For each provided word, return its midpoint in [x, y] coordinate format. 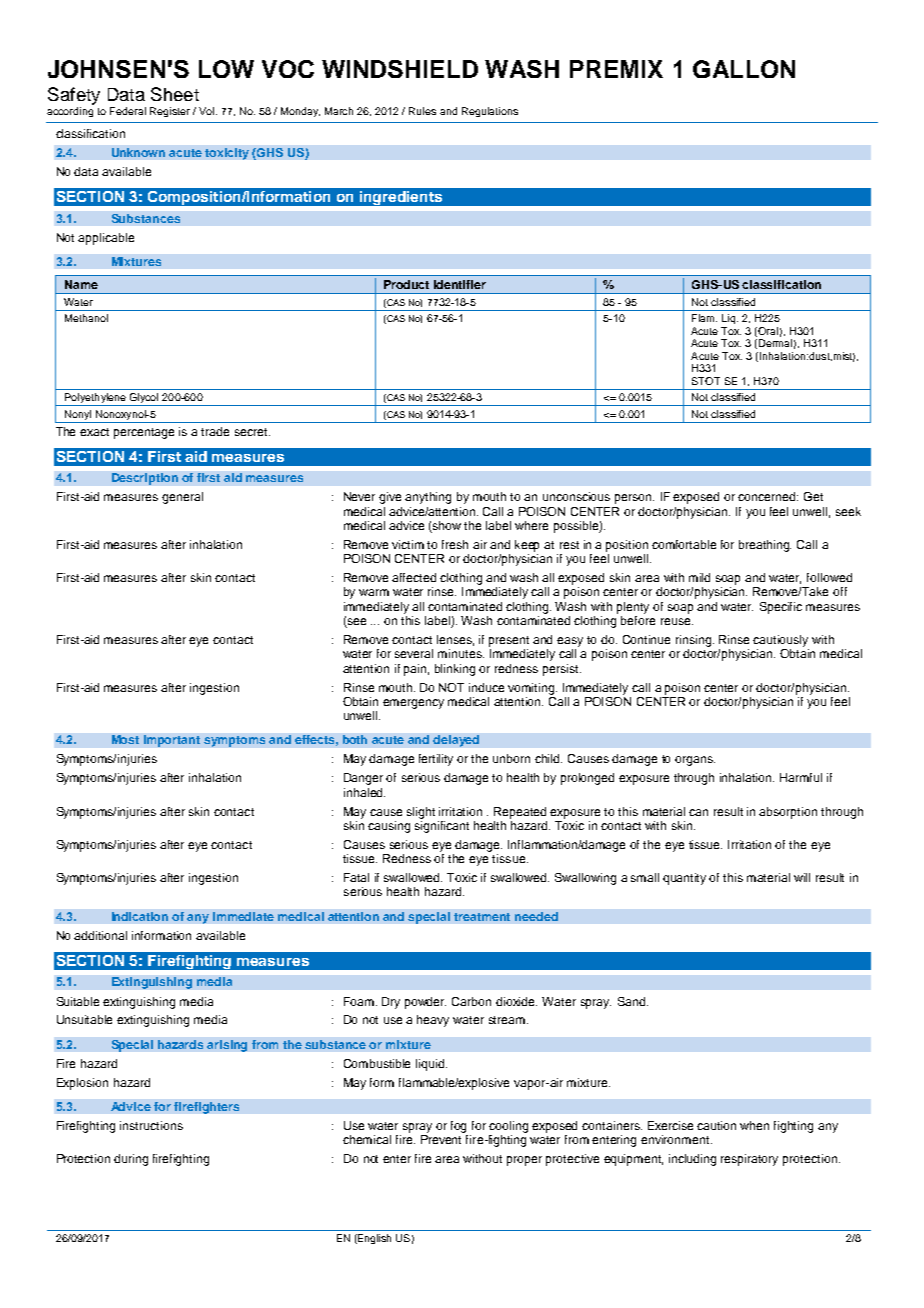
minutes [461, 653]
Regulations [490, 112]
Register [170, 112]
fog [458, 1127]
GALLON [744, 69]
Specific [781, 608]
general [182, 498]
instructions [151, 1125]
